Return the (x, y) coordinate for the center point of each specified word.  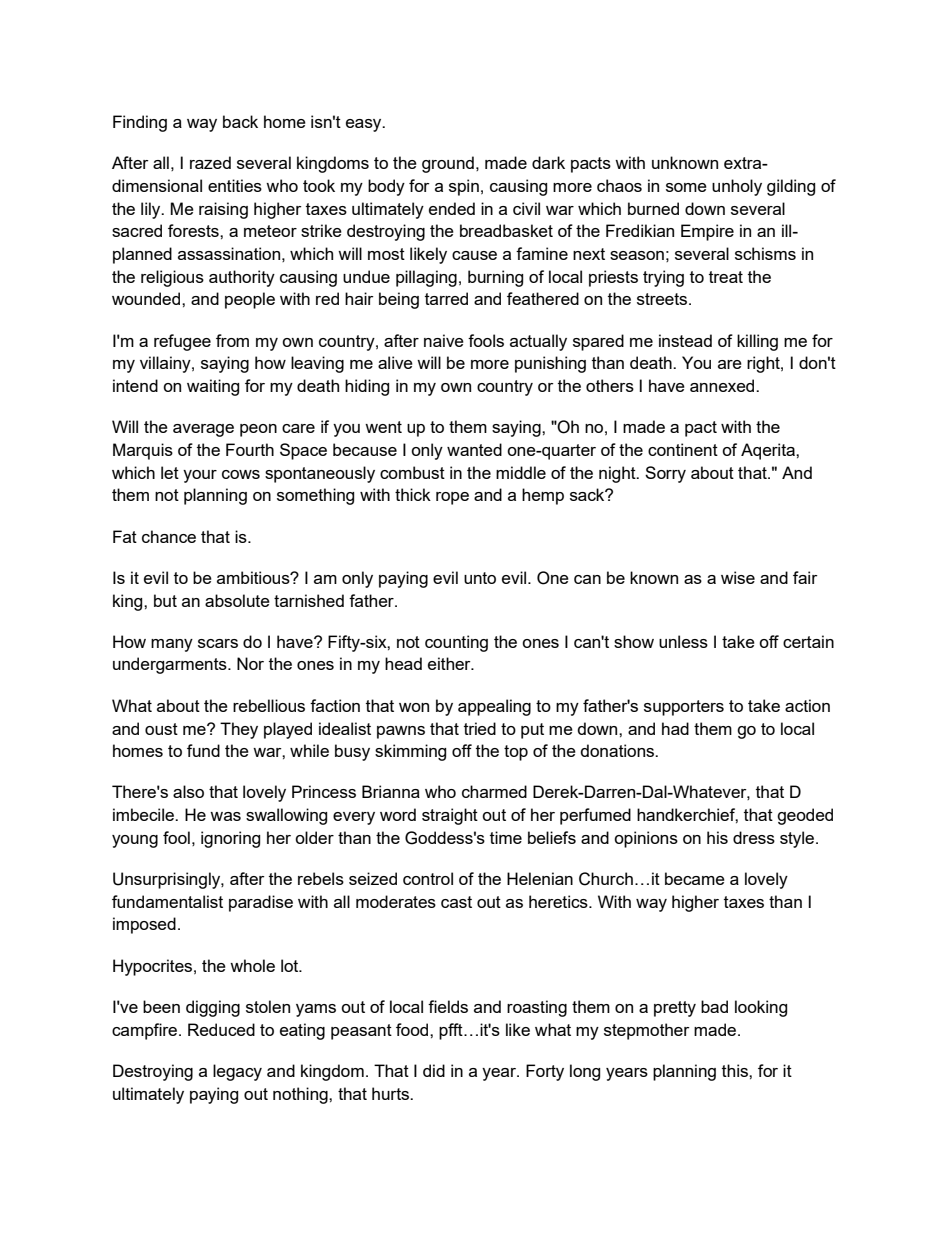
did (434, 1070)
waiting (213, 387)
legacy (237, 1072)
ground (448, 164)
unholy (737, 187)
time (506, 837)
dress (754, 837)
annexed (723, 385)
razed (210, 162)
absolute (237, 600)
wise (738, 577)
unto (480, 578)
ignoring (230, 839)
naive (444, 340)
